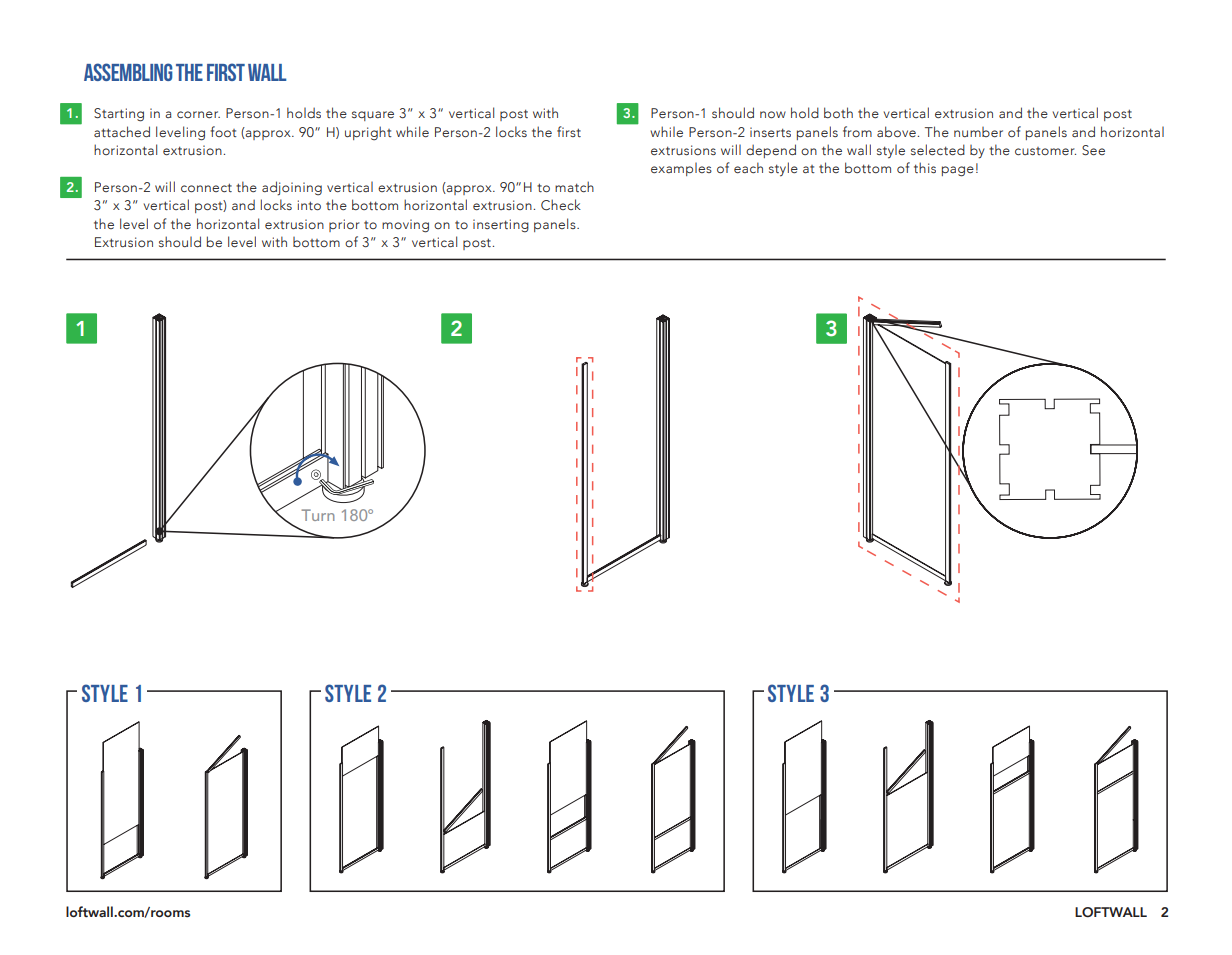  What do you see at coordinates (128, 72) in the screenshot?
I see `ASSEMBLING` at bounding box center [128, 72].
